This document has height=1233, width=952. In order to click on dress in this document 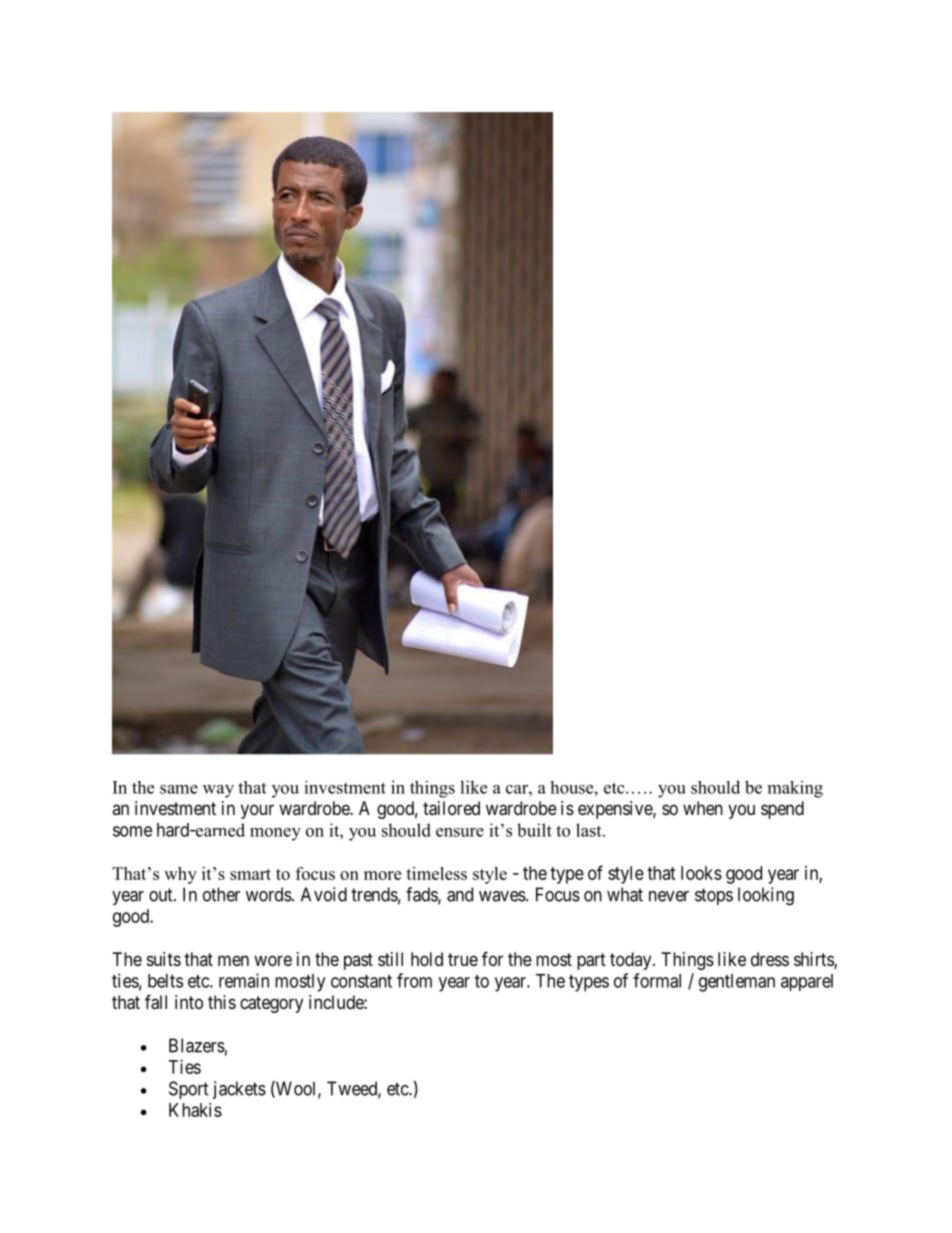, I will do `click(770, 959)`.
